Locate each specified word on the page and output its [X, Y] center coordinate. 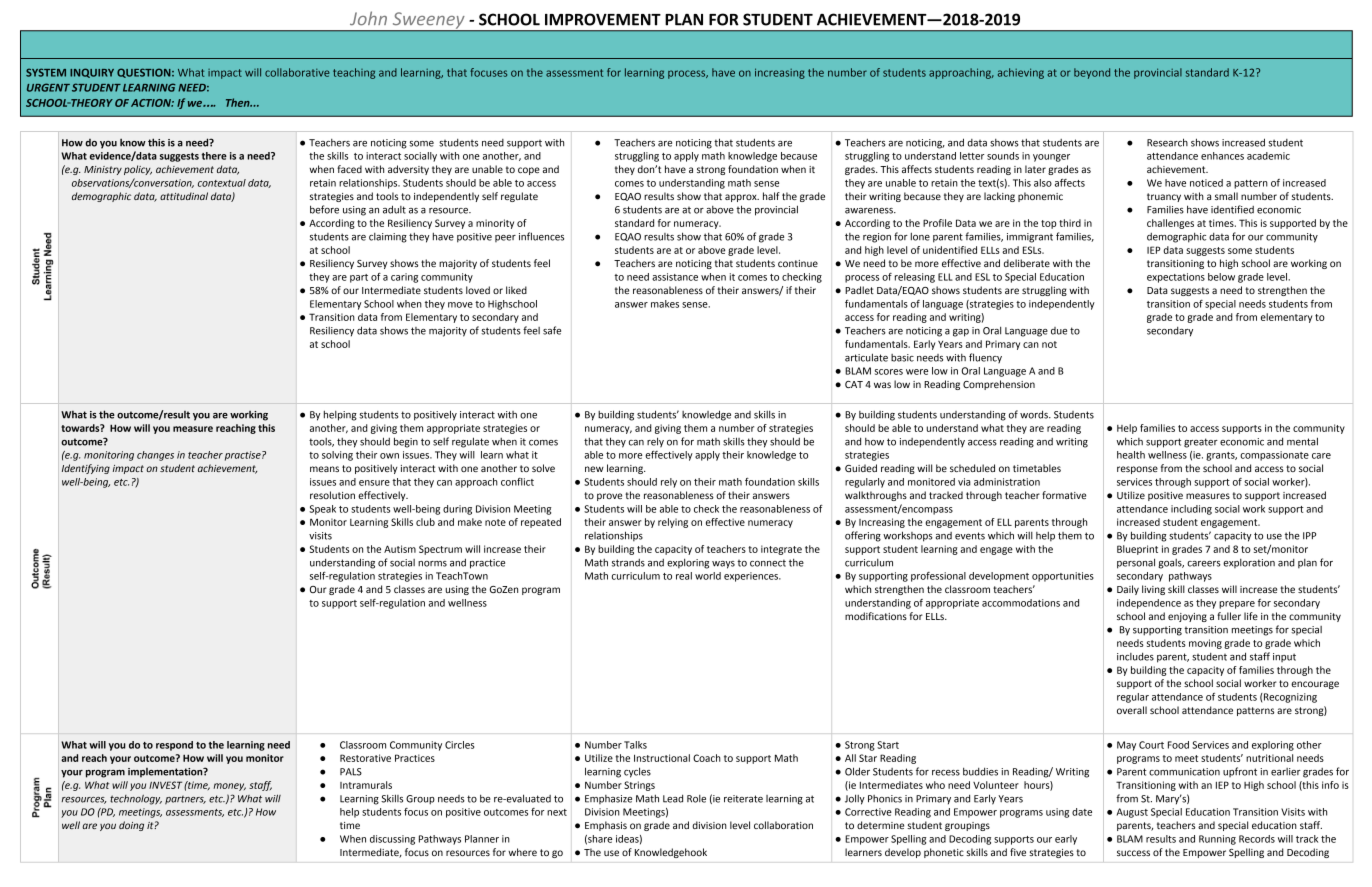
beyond [1092, 73]
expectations [1176, 278]
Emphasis [606, 826]
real [684, 576]
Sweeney [428, 22]
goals [1171, 564]
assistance [675, 277]
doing [131, 826]
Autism [400, 549]
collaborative [297, 72]
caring [404, 278]
